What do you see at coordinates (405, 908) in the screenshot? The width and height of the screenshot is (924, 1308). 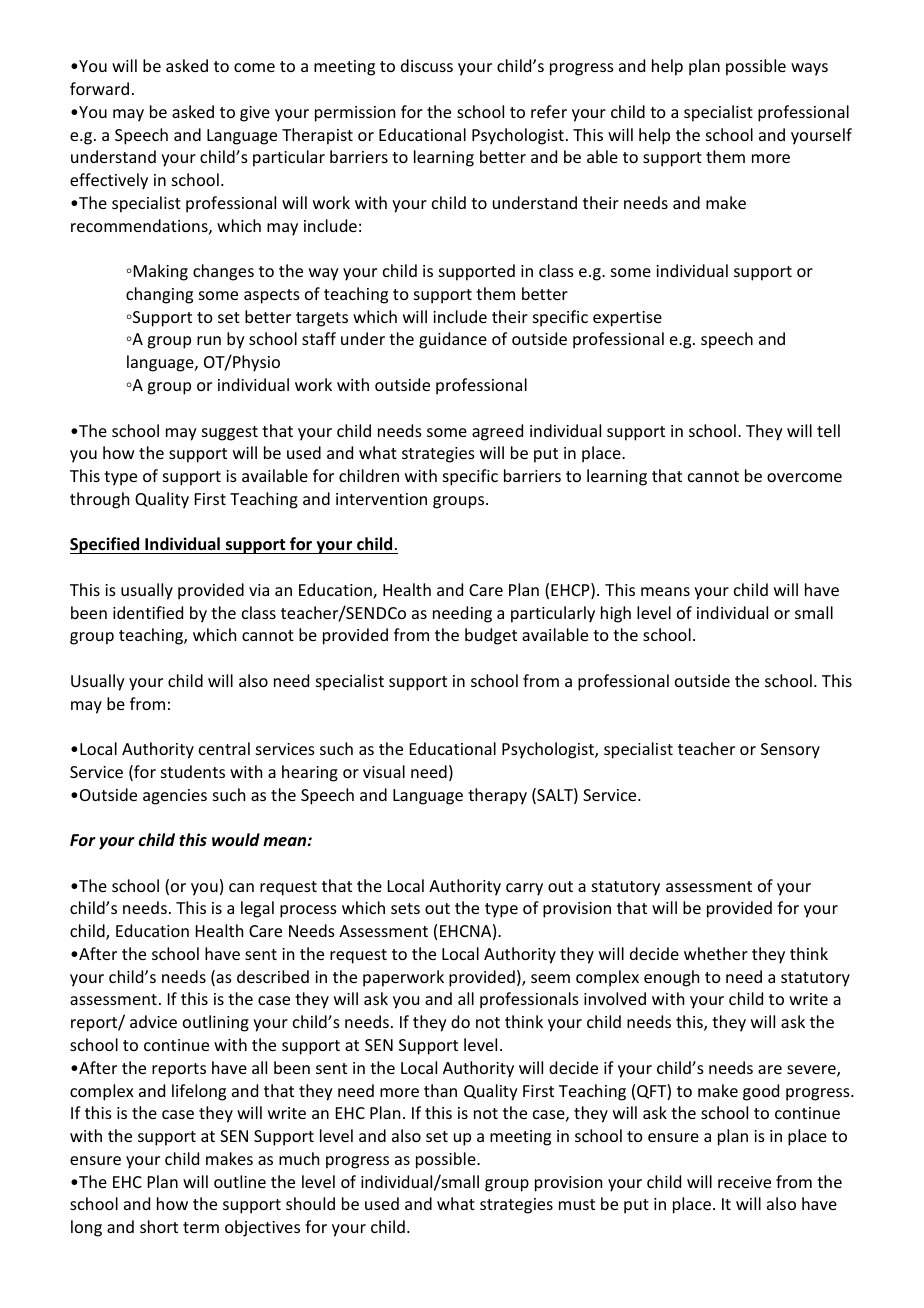 I see `sets` at bounding box center [405, 908].
